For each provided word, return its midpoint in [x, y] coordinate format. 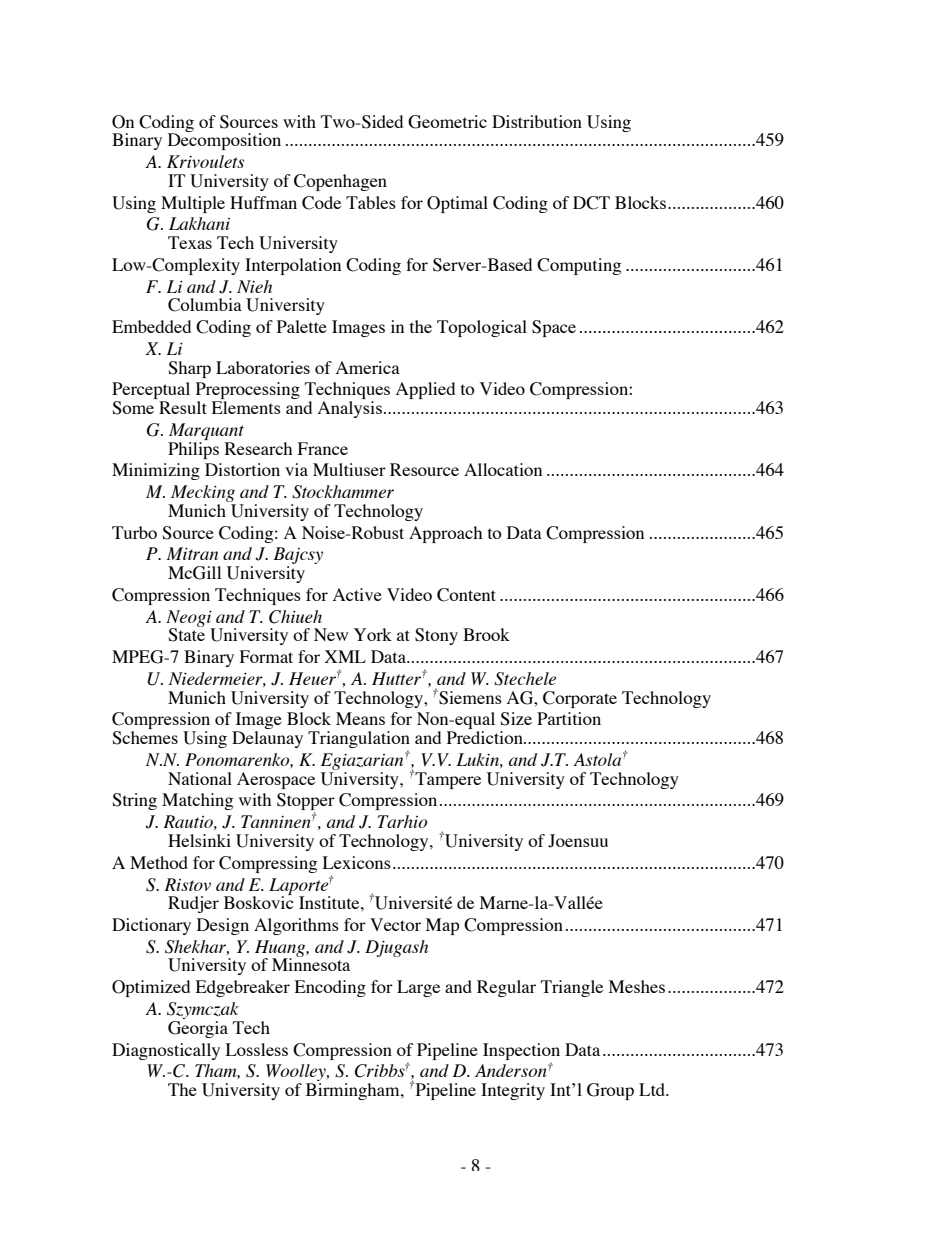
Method [159, 862]
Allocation [503, 469]
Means [360, 718]
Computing [579, 266]
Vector [395, 924]
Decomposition [224, 140]
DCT [591, 203]
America [368, 367]
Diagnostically [166, 1051]
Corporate [580, 699]
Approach [445, 534]
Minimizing [156, 471]
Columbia [205, 305]
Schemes [145, 738]
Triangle [572, 988]
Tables [371, 202]
